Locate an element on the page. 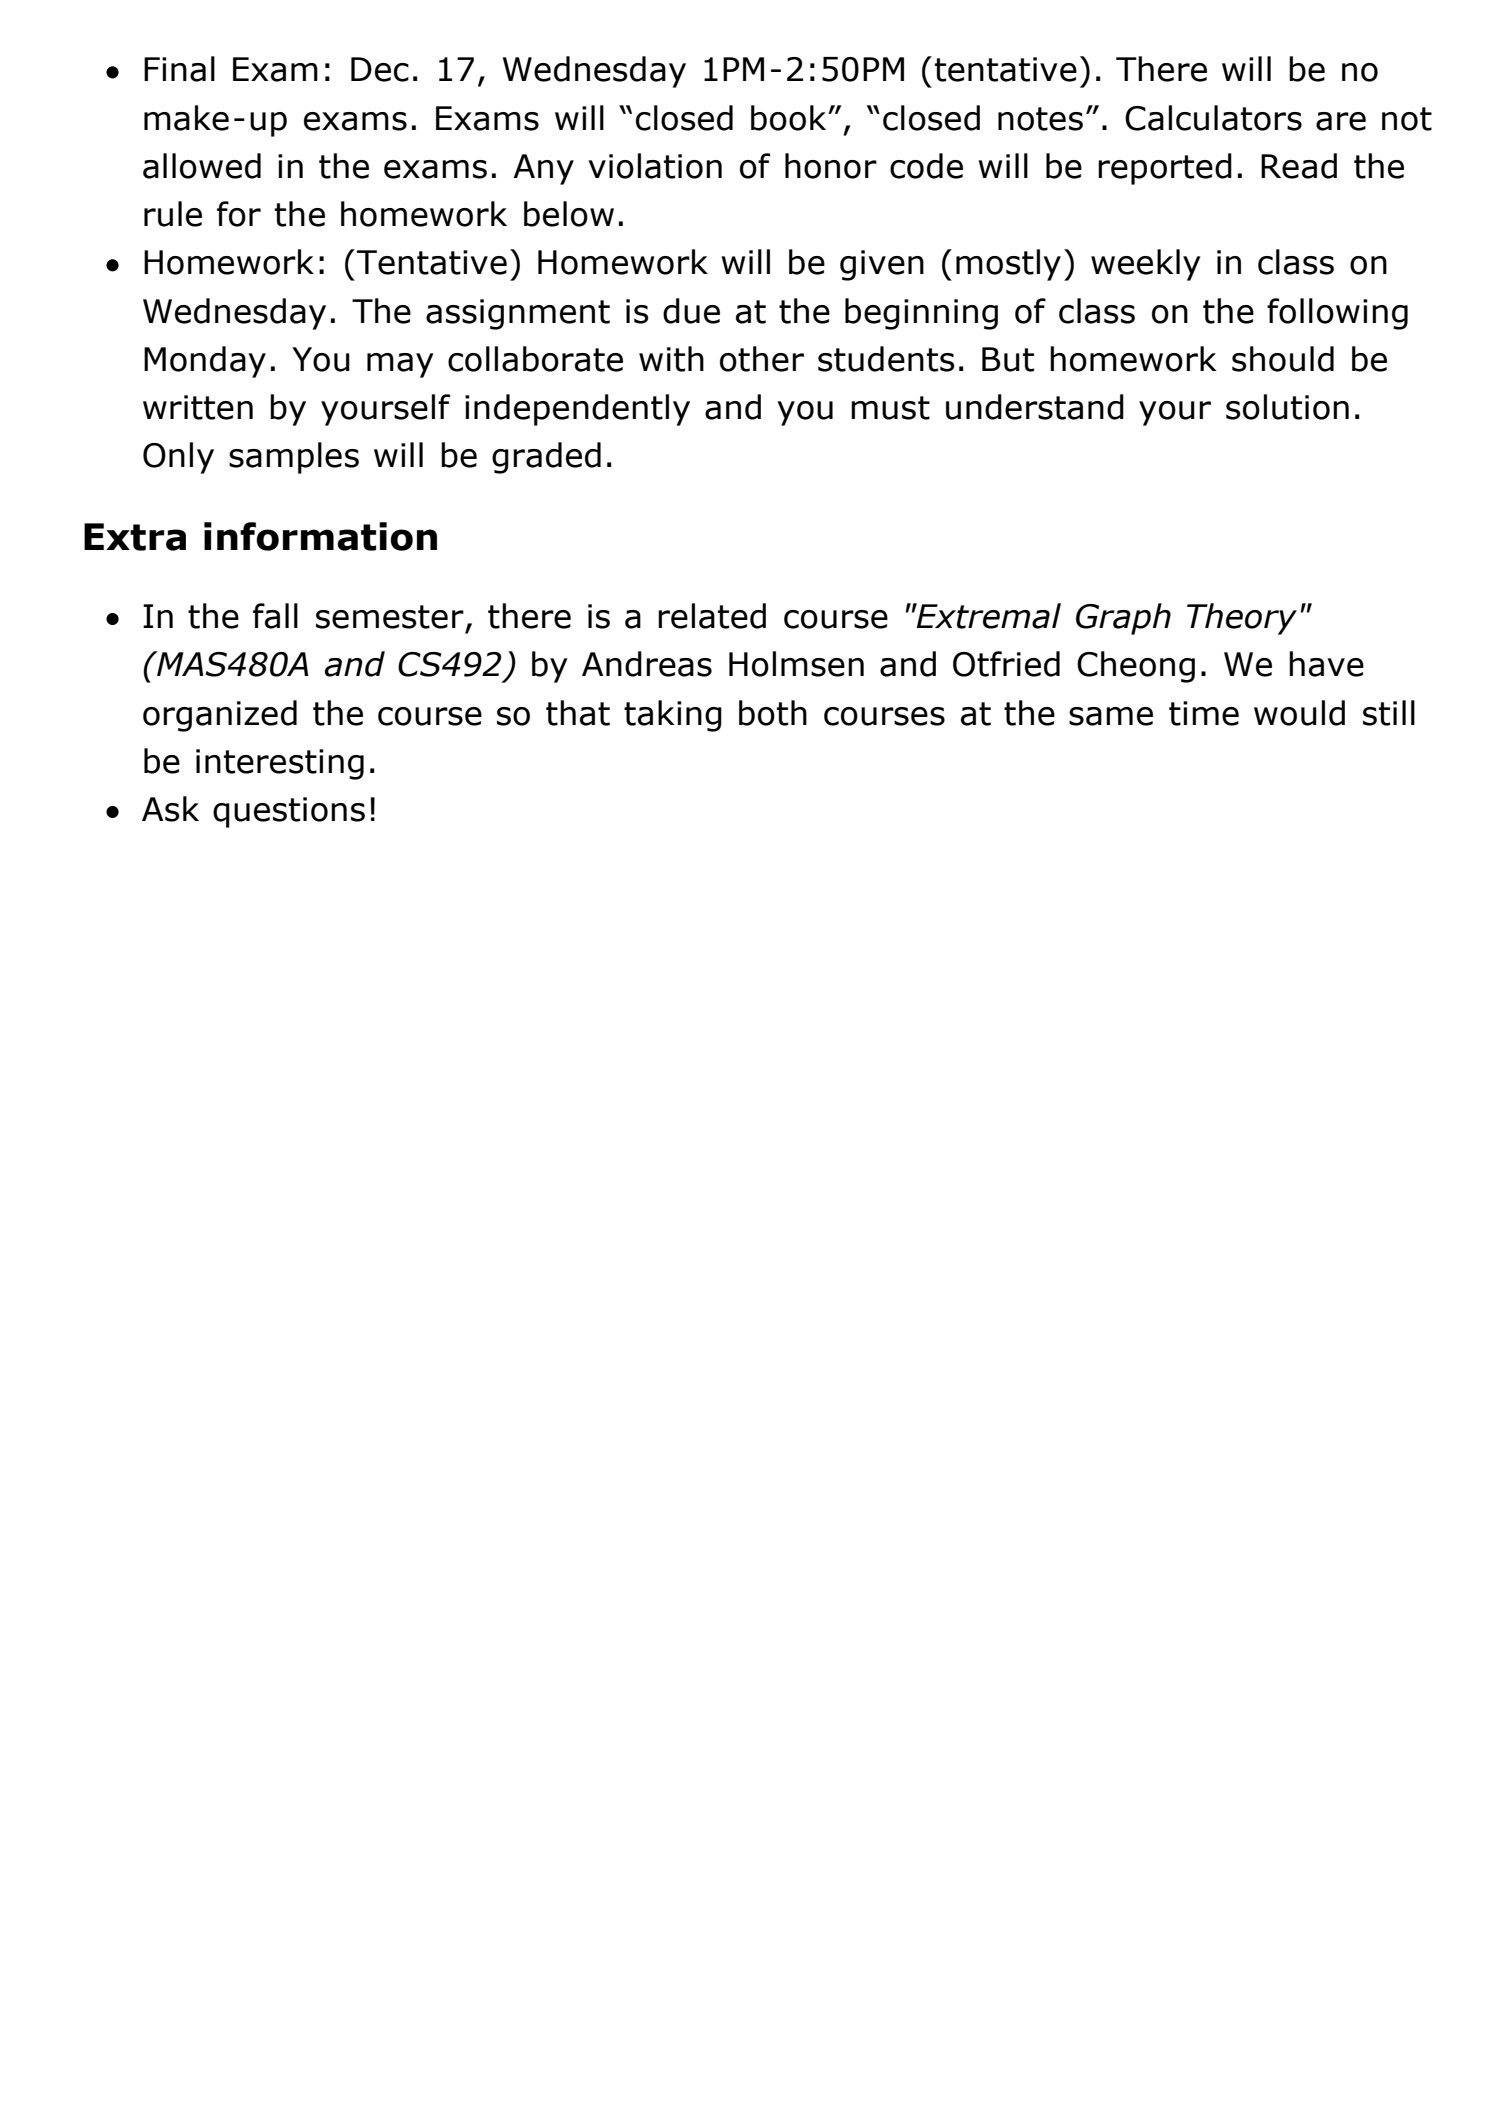  must is located at coordinates (890, 408).
